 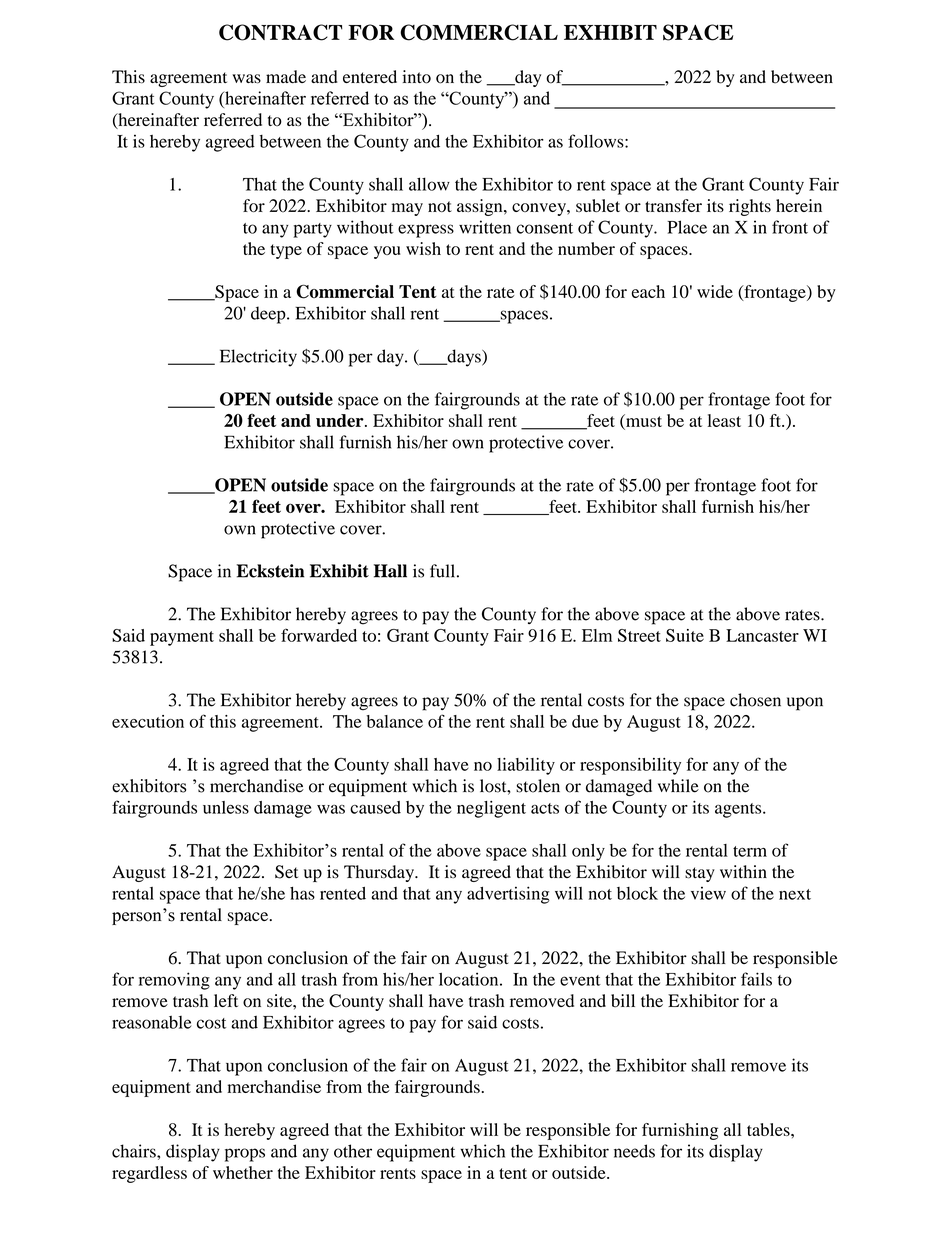 What do you see at coordinates (491, 809) in the image?
I see `negligent` at bounding box center [491, 809].
